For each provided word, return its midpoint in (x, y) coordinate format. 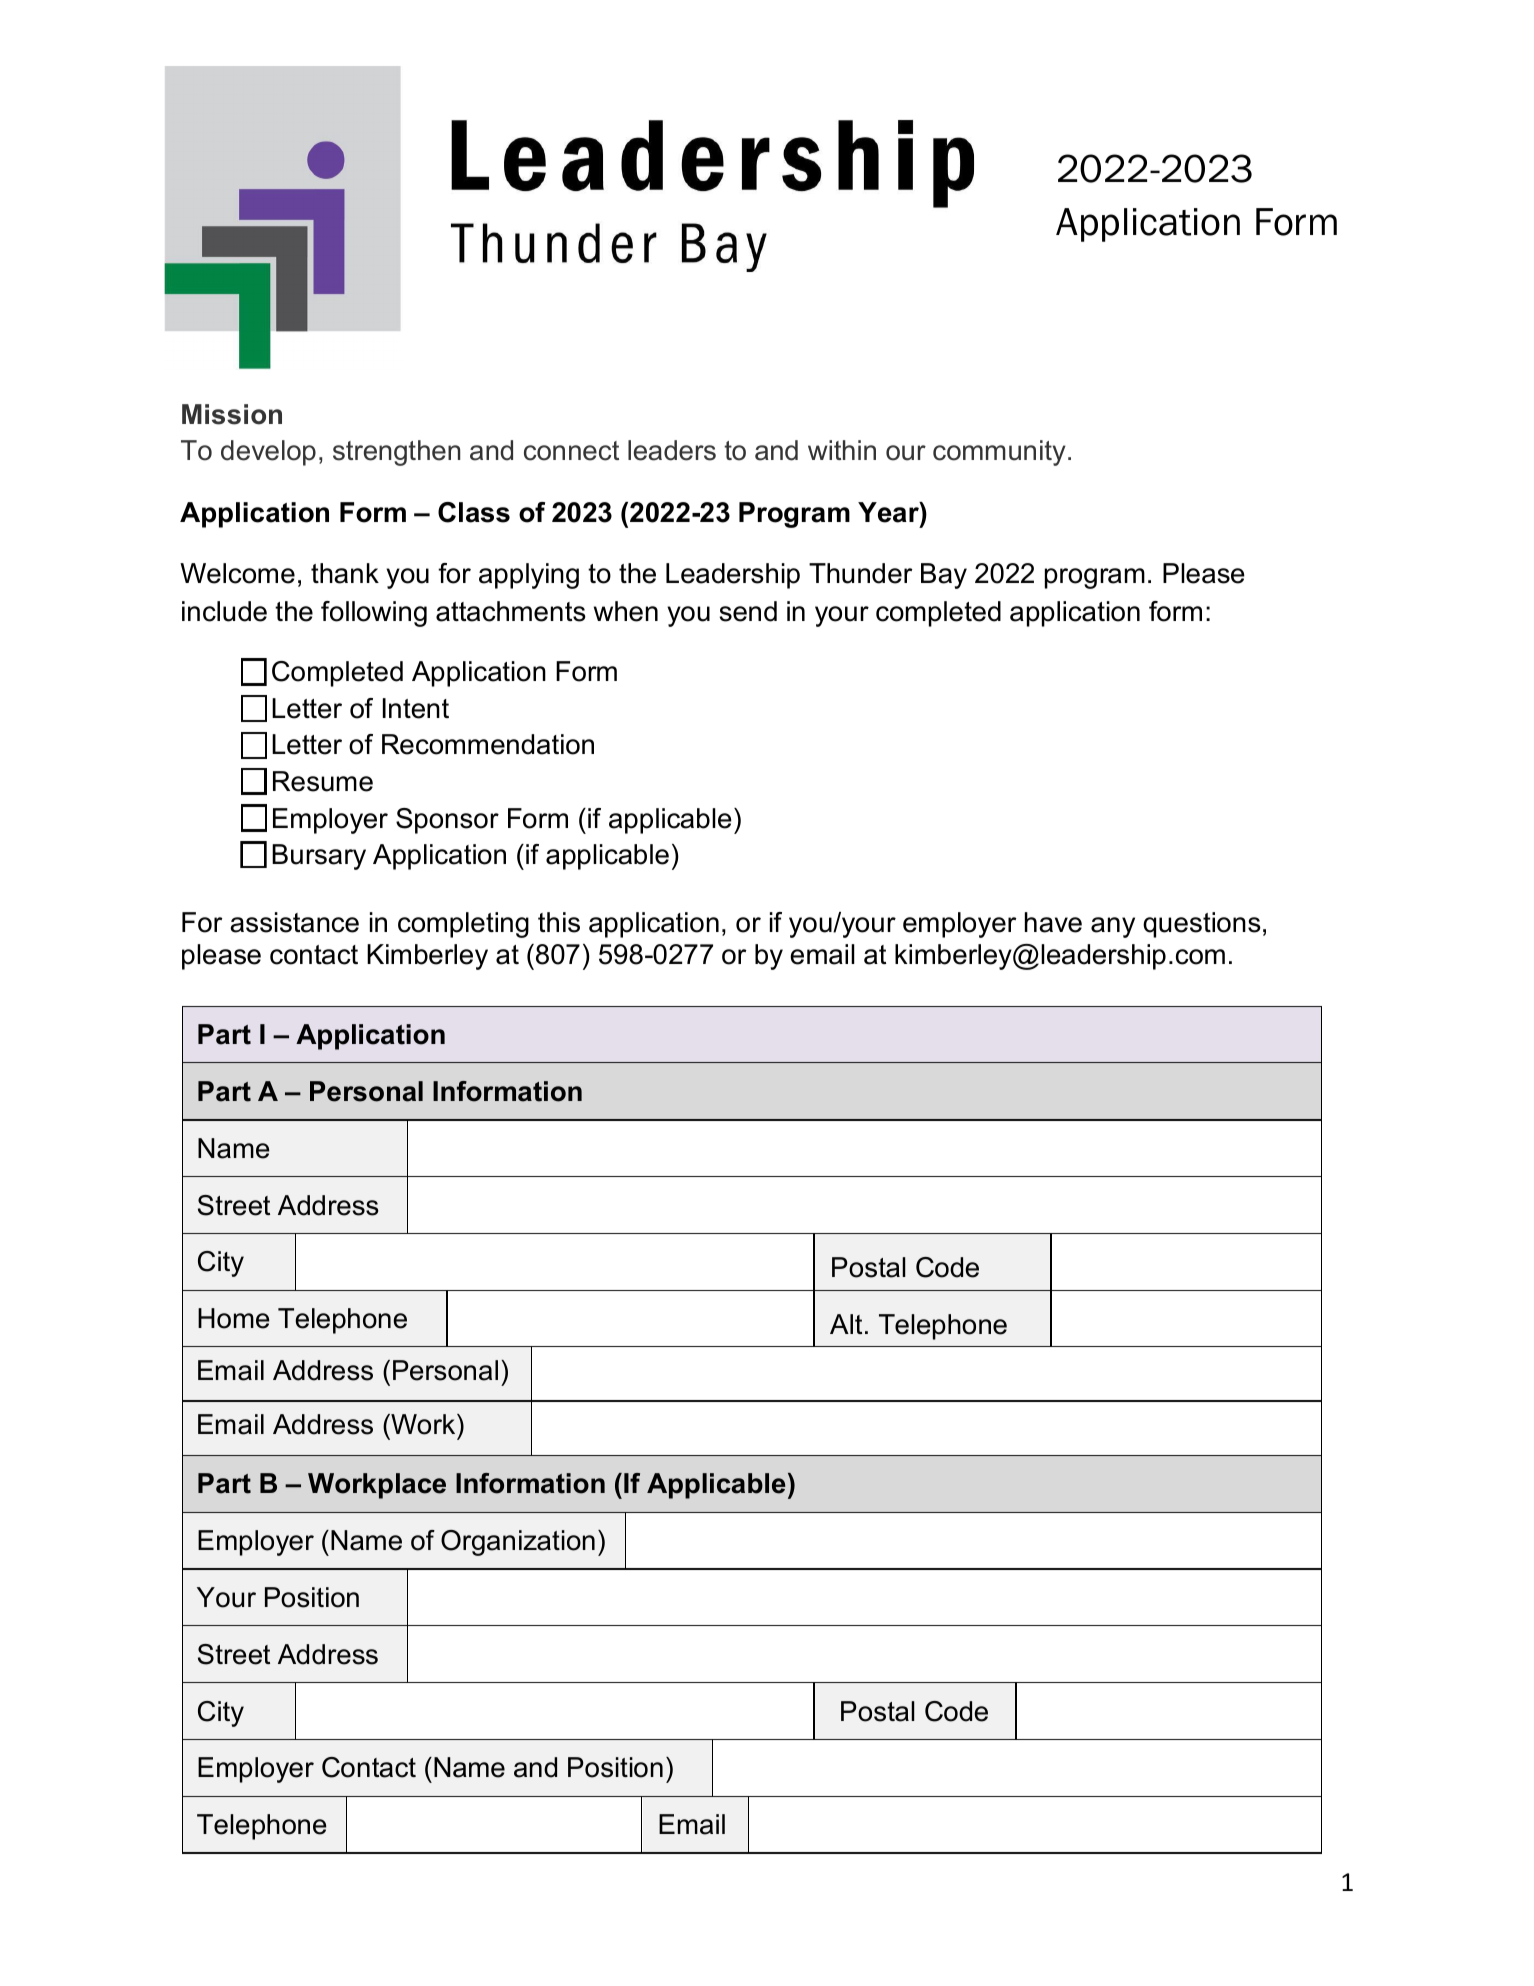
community (999, 453)
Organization (518, 1543)
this (559, 922)
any (1113, 927)
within (842, 450)
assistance (294, 922)
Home (234, 1318)
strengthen (396, 453)
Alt (846, 1324)
